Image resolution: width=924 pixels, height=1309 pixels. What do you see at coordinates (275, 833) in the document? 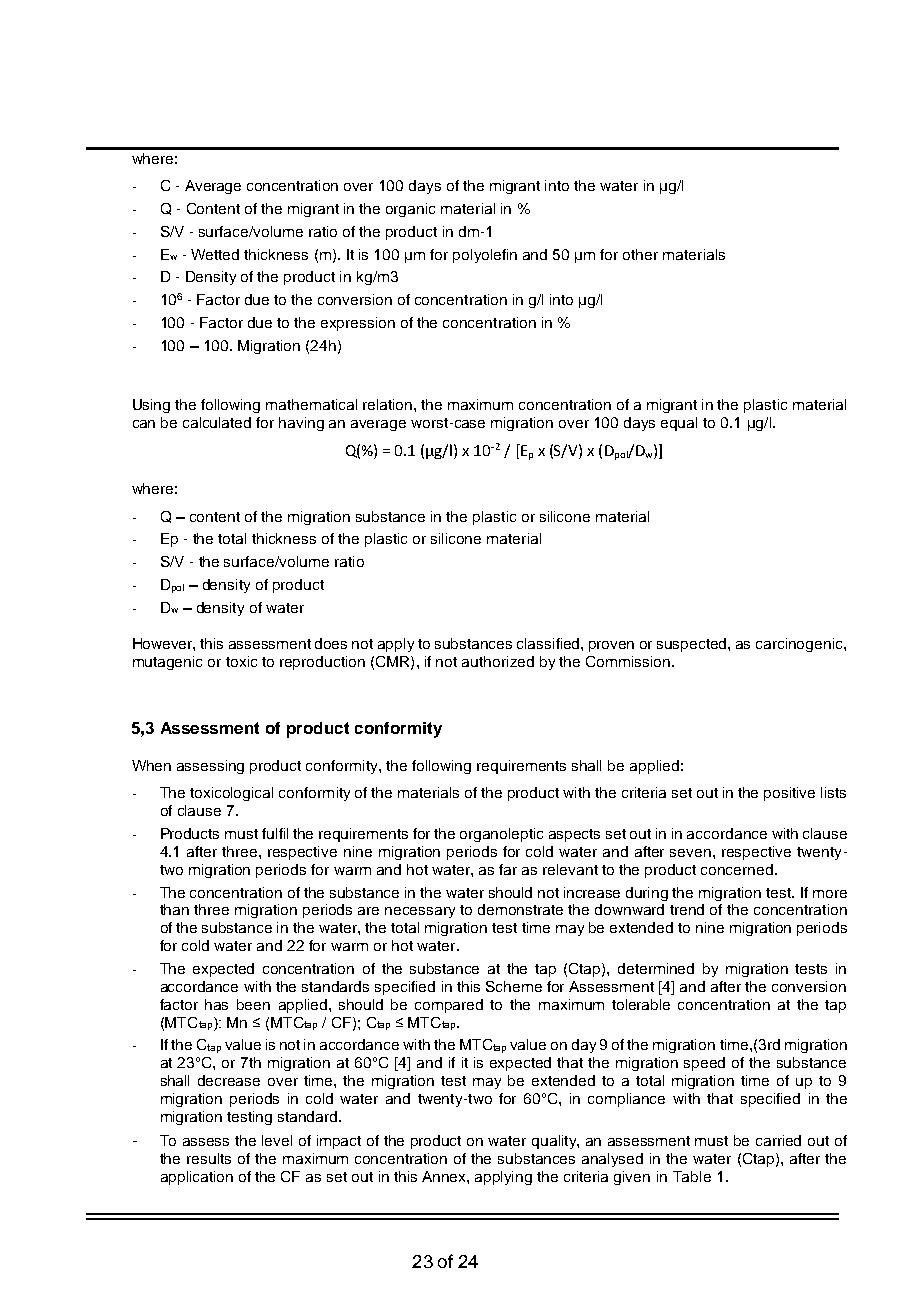
I see `fulfil` at bounding box center [275, 833].
